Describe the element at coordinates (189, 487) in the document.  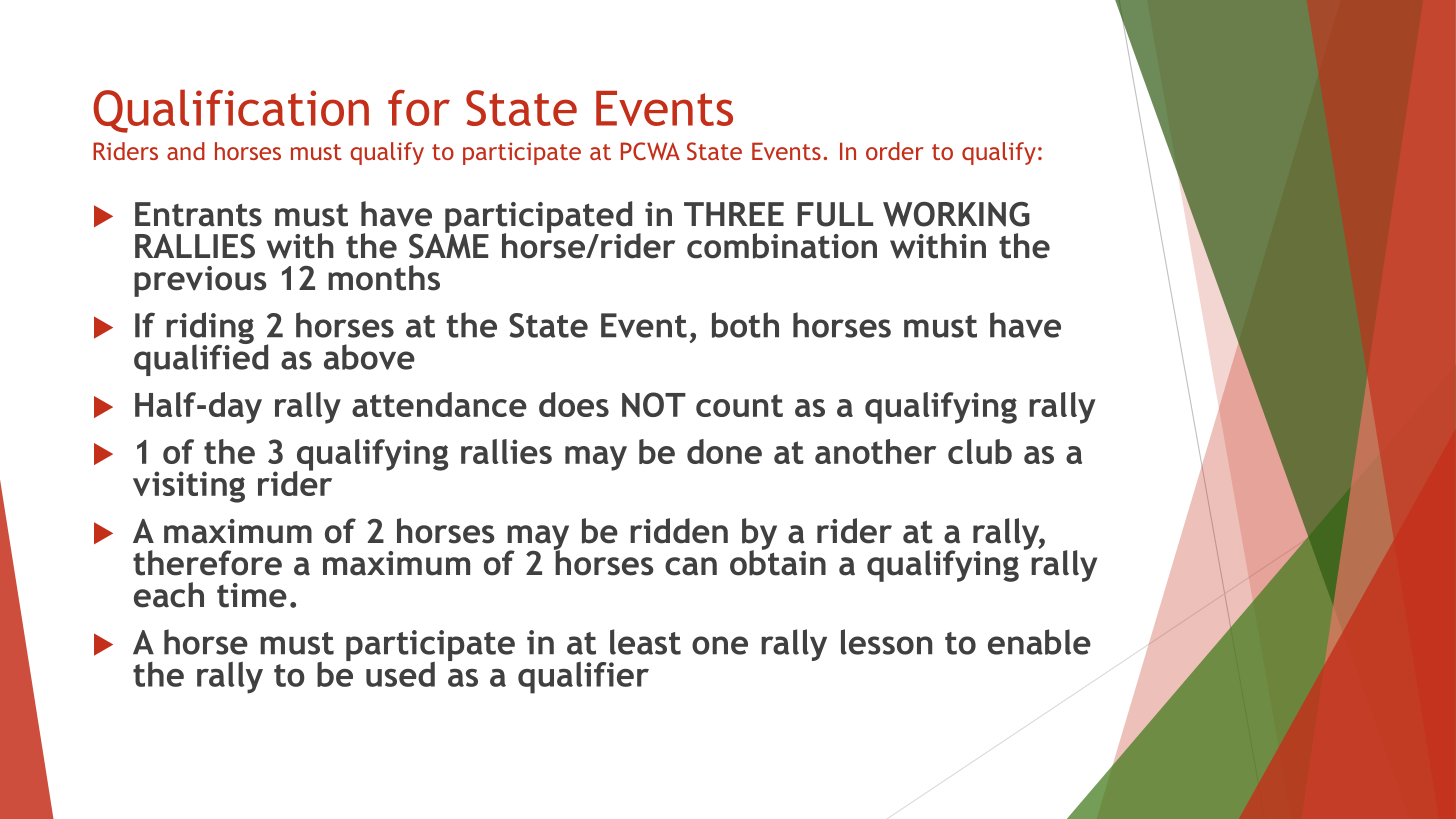
I see `visiting` at that location.
